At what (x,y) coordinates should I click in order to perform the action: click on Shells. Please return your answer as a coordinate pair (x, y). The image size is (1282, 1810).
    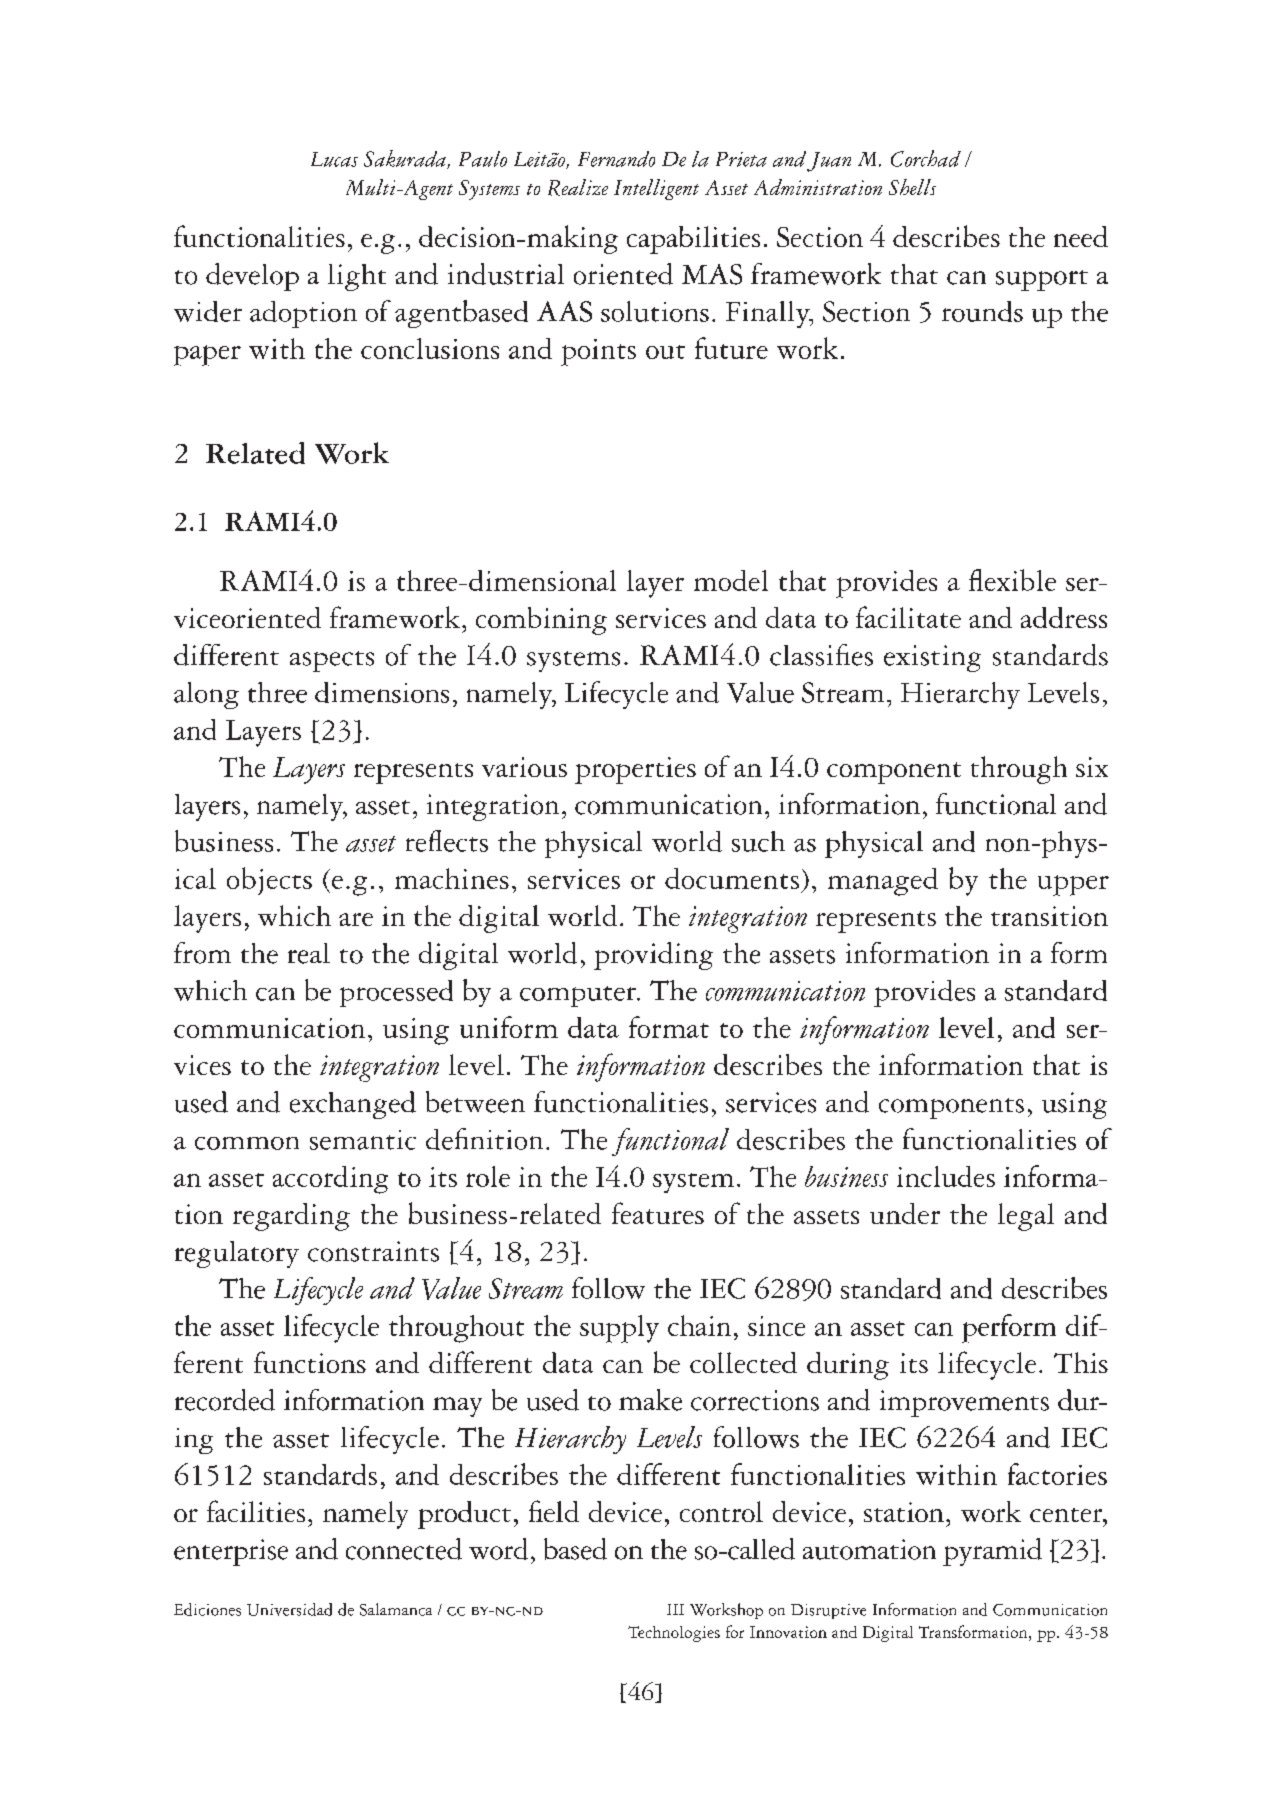
    Looking at the image, I should click on (912, 187).
